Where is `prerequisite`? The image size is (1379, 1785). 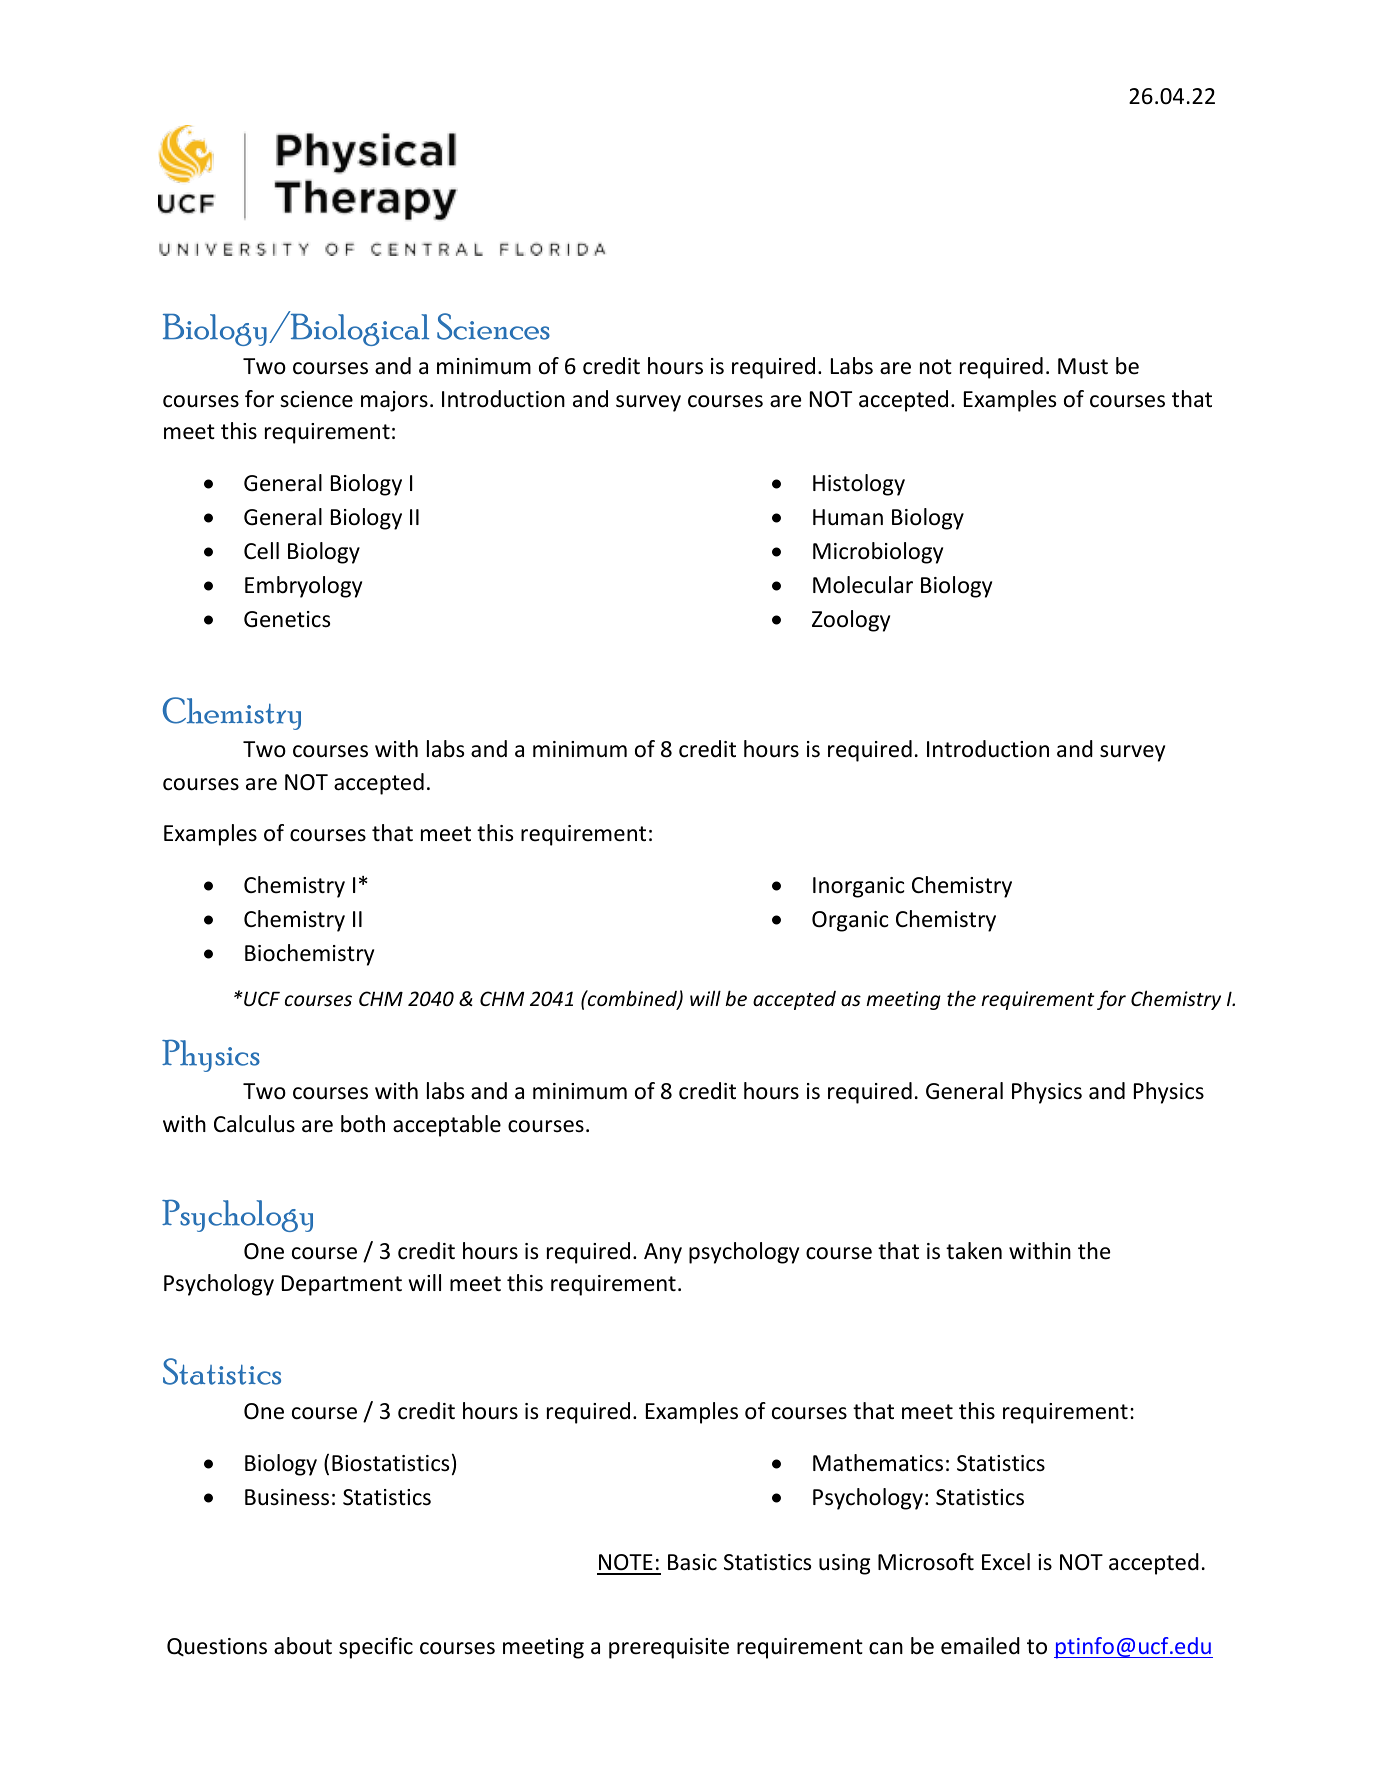
prerequisite is located at coordinates (669, 1648).
